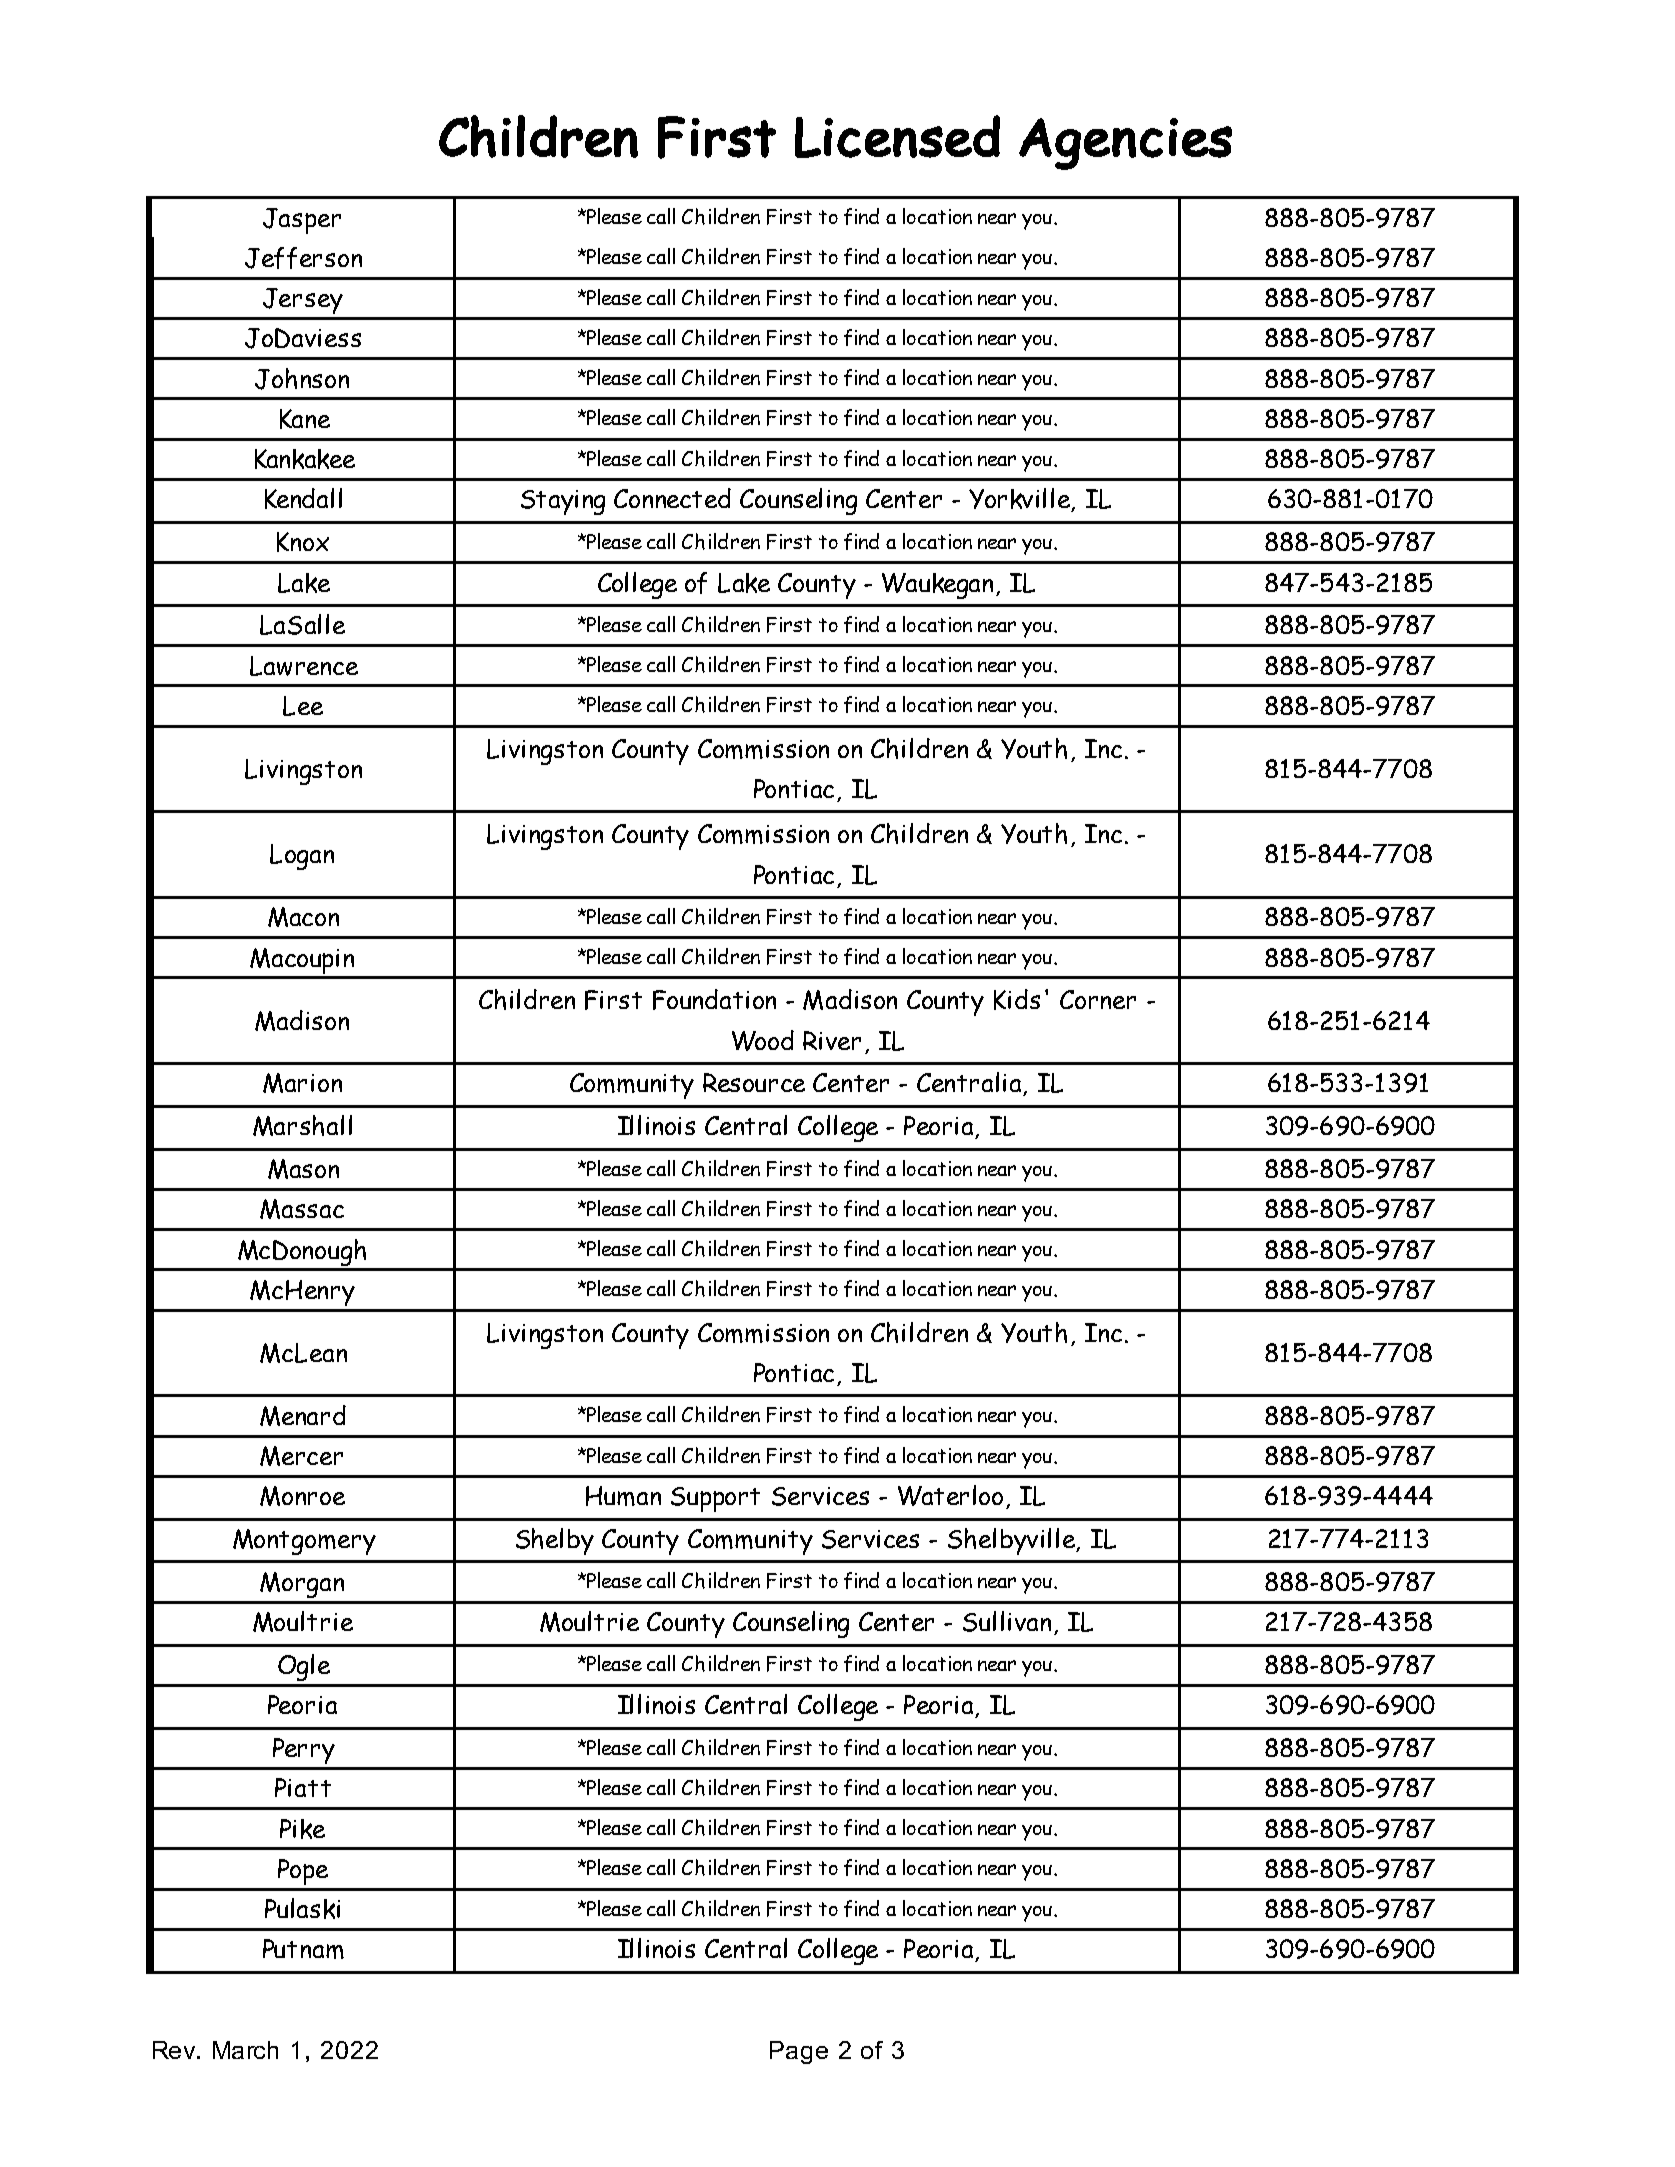  Describe the element at coordinates (302, 221) in the page. I see `Jasper` at that location.
